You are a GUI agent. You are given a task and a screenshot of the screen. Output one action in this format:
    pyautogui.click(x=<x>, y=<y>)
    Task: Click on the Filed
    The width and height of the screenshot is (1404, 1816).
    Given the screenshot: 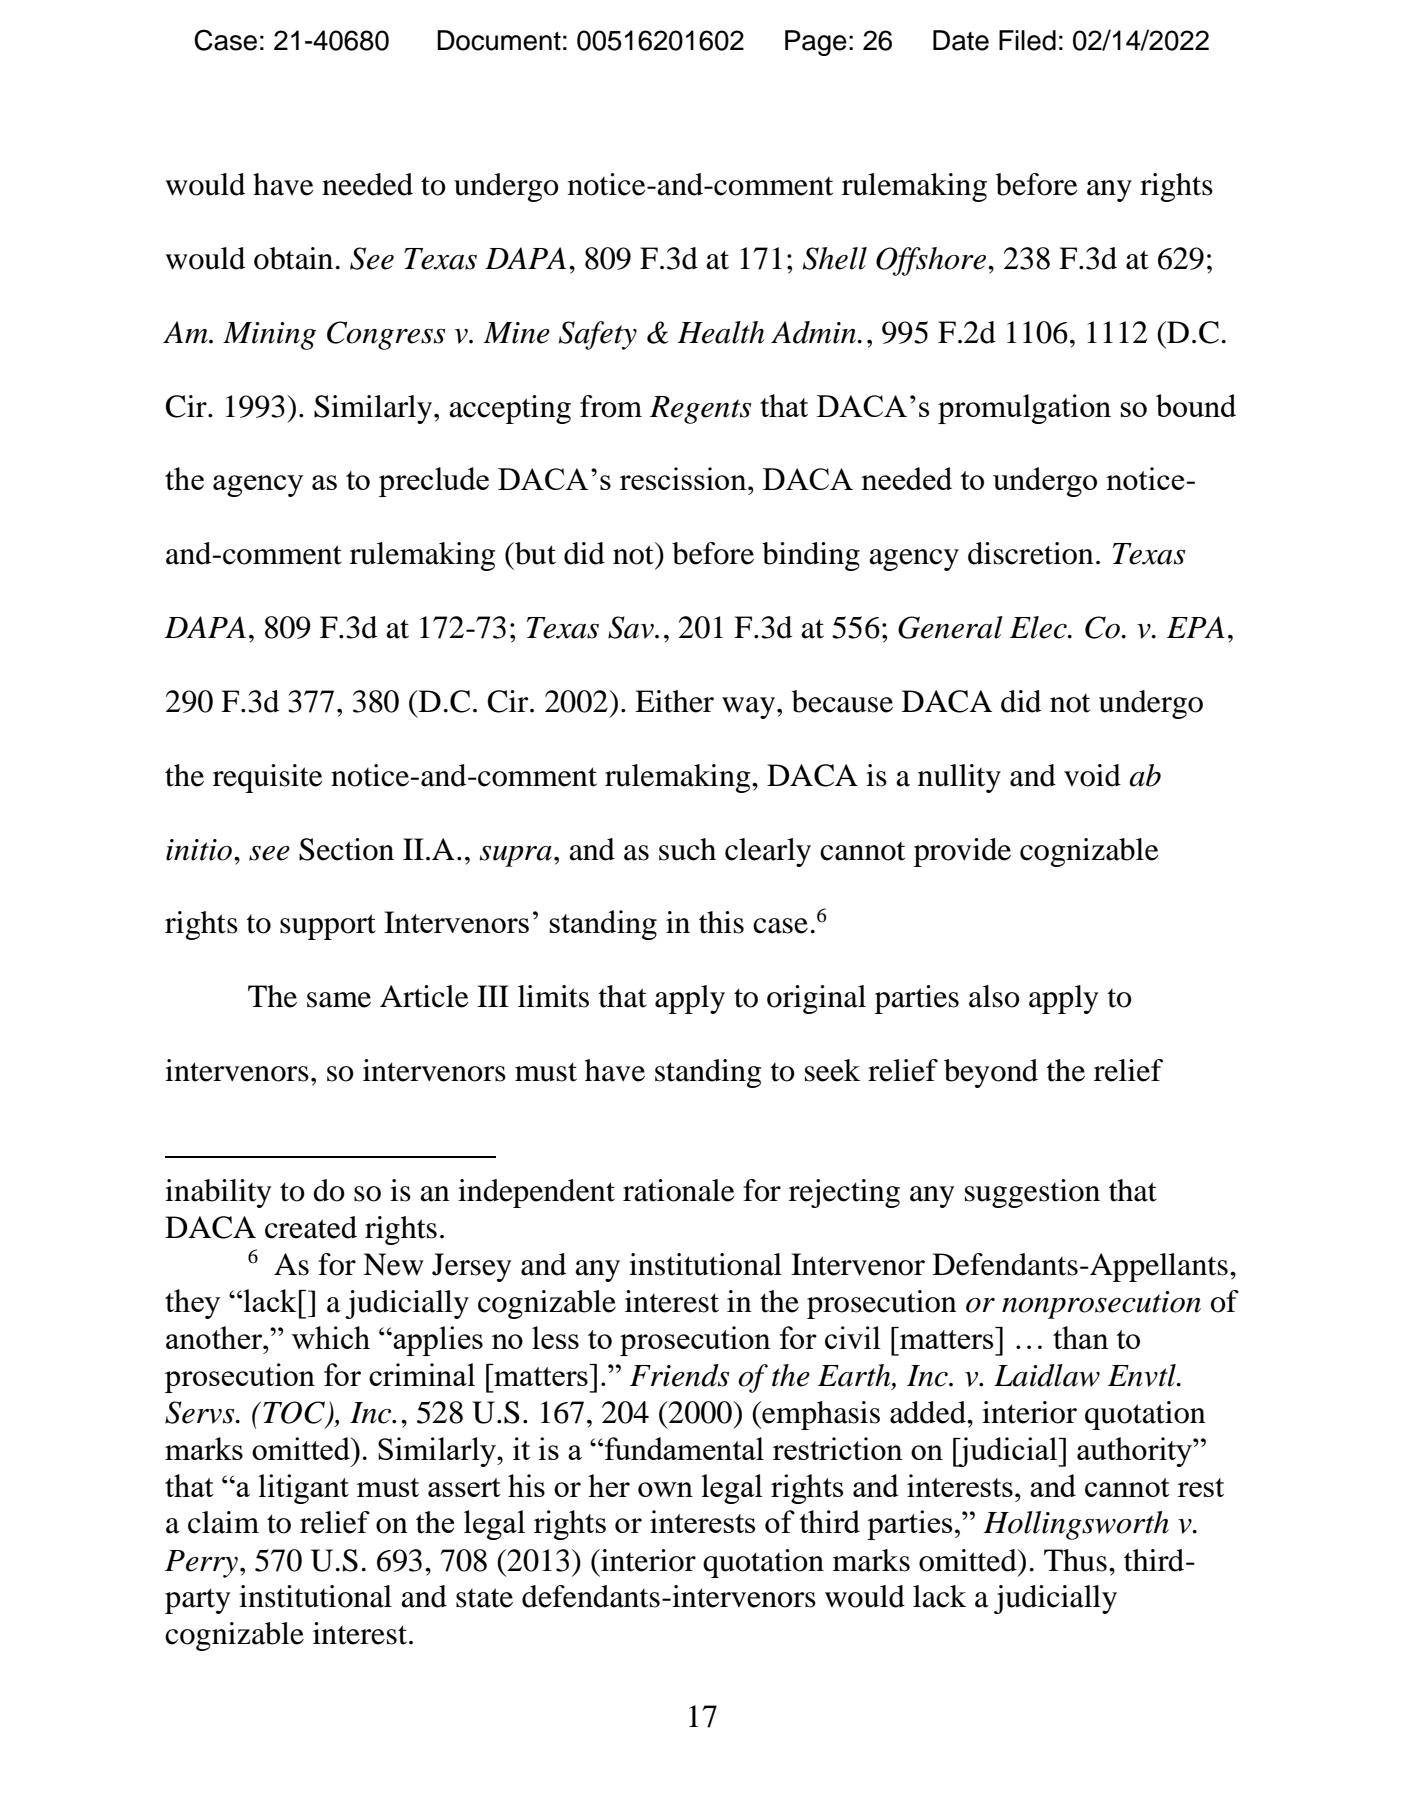 What is the action you would take?
    pyautogui.click(x=1027, y=40)
